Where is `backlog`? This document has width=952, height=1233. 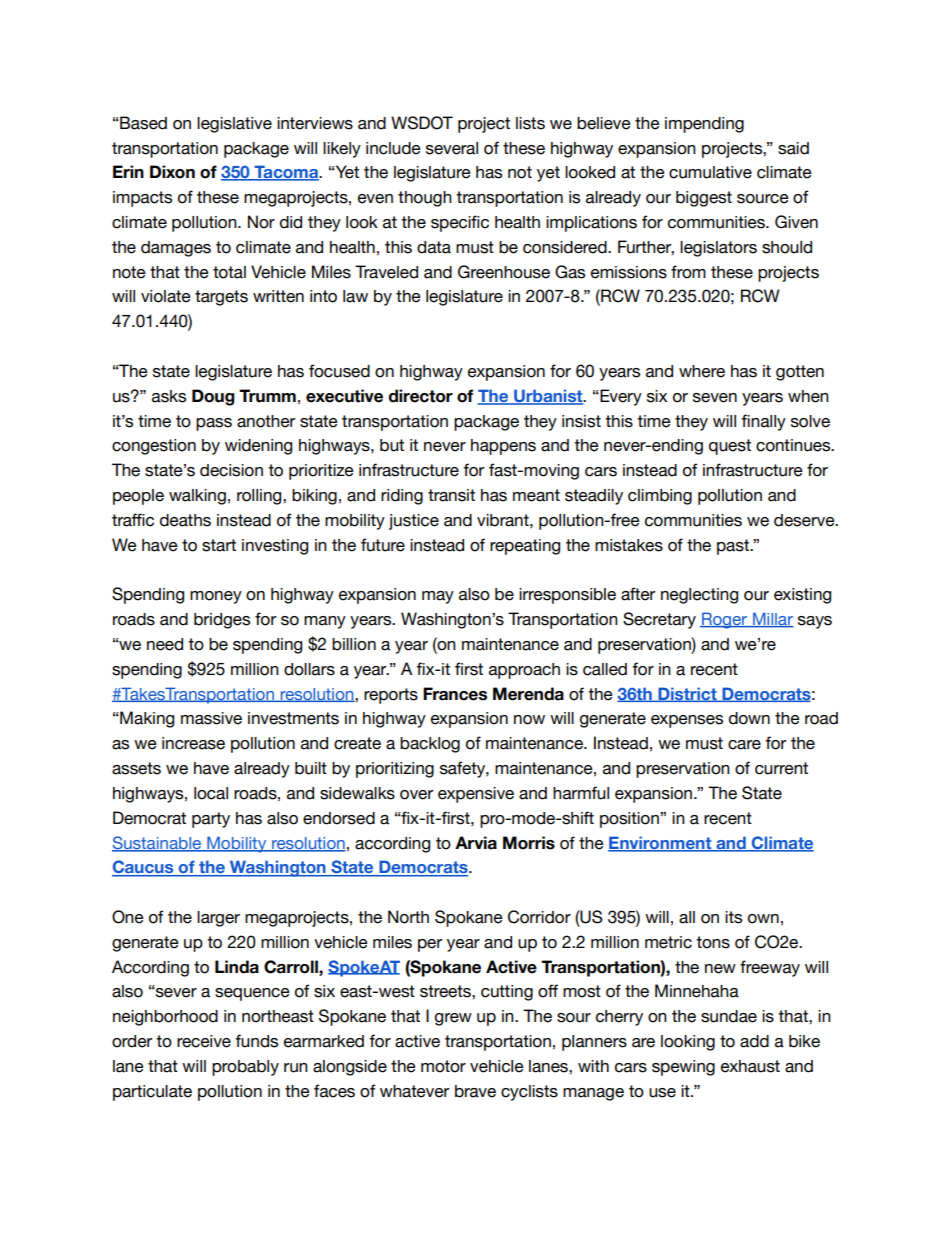 backlog is located at coordinates (430, 745).
